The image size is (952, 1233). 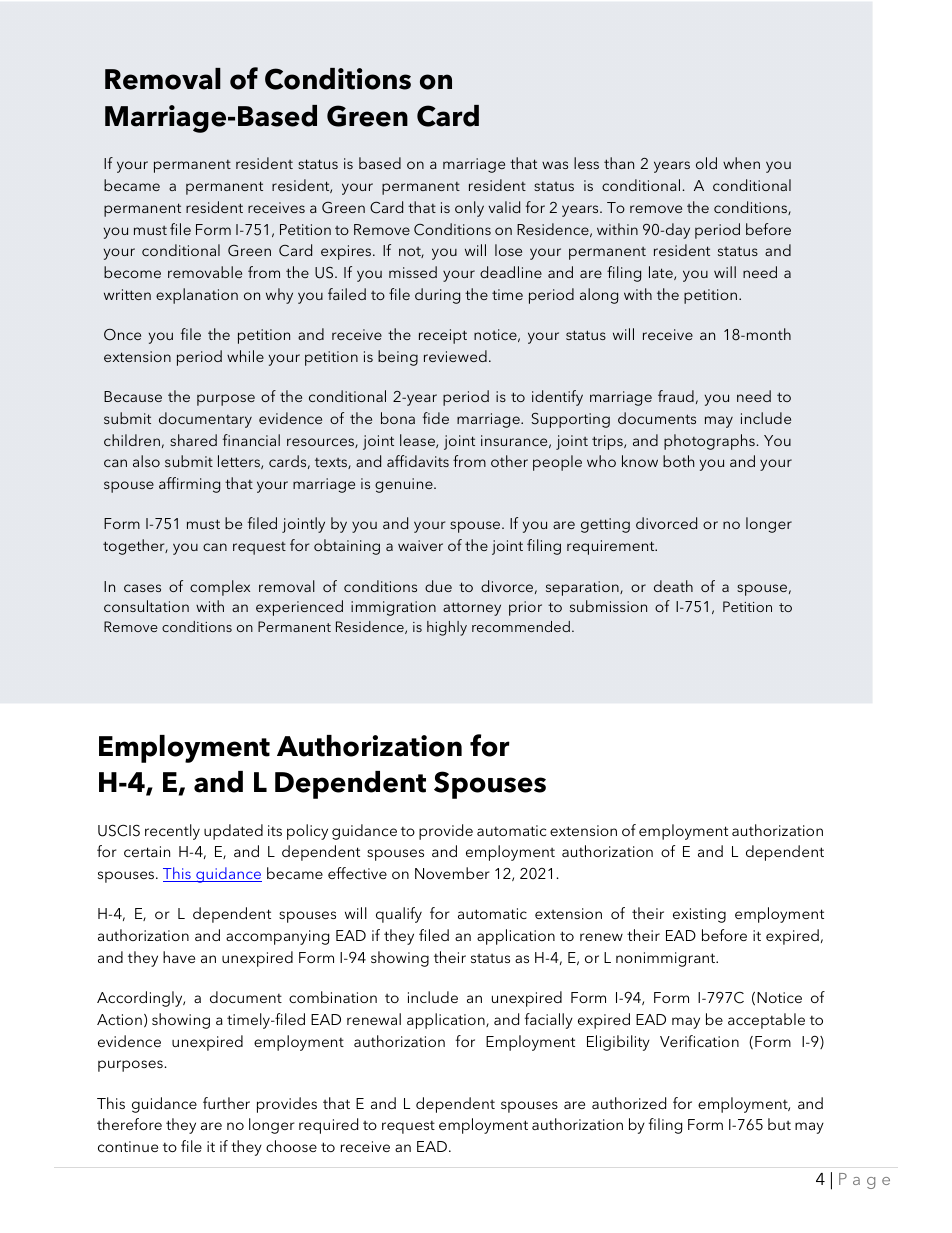 I want to click on consultation, so click(x=146, y=606).
